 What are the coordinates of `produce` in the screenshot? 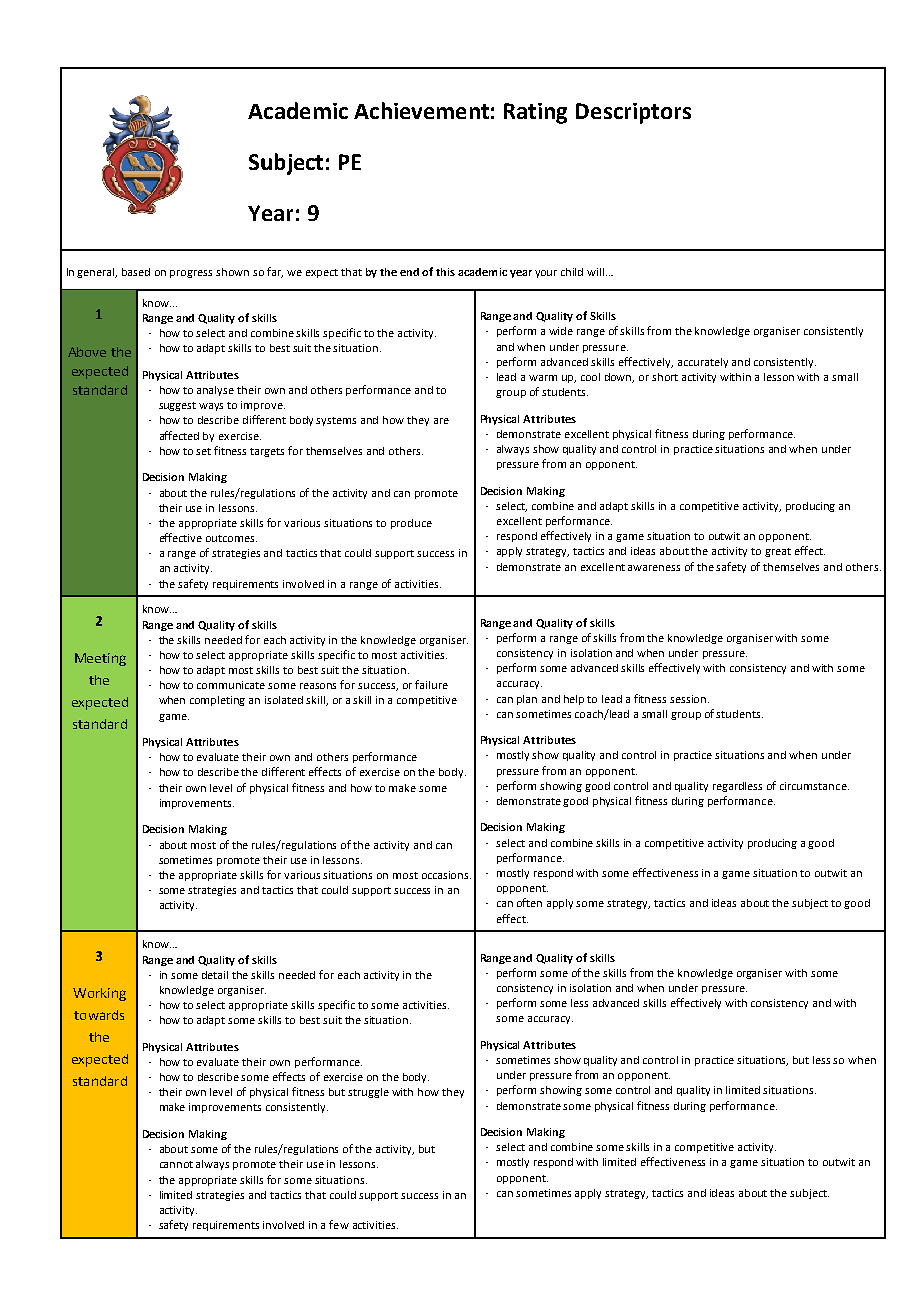 It's located at (411, 524).
